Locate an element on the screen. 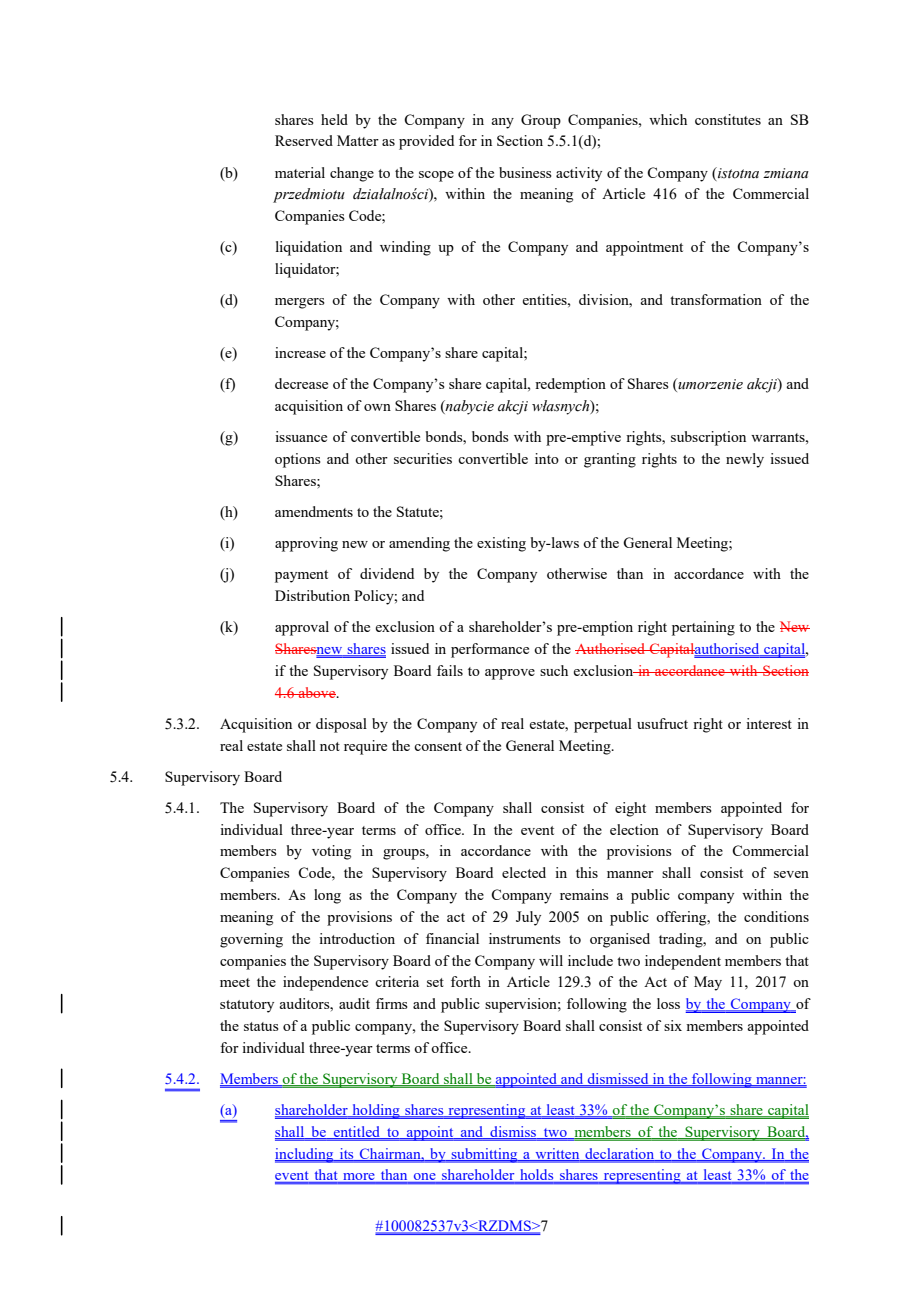 The width and height of the screenshot is (924, 1308). declaration is located at coordinates (620, 1154).
